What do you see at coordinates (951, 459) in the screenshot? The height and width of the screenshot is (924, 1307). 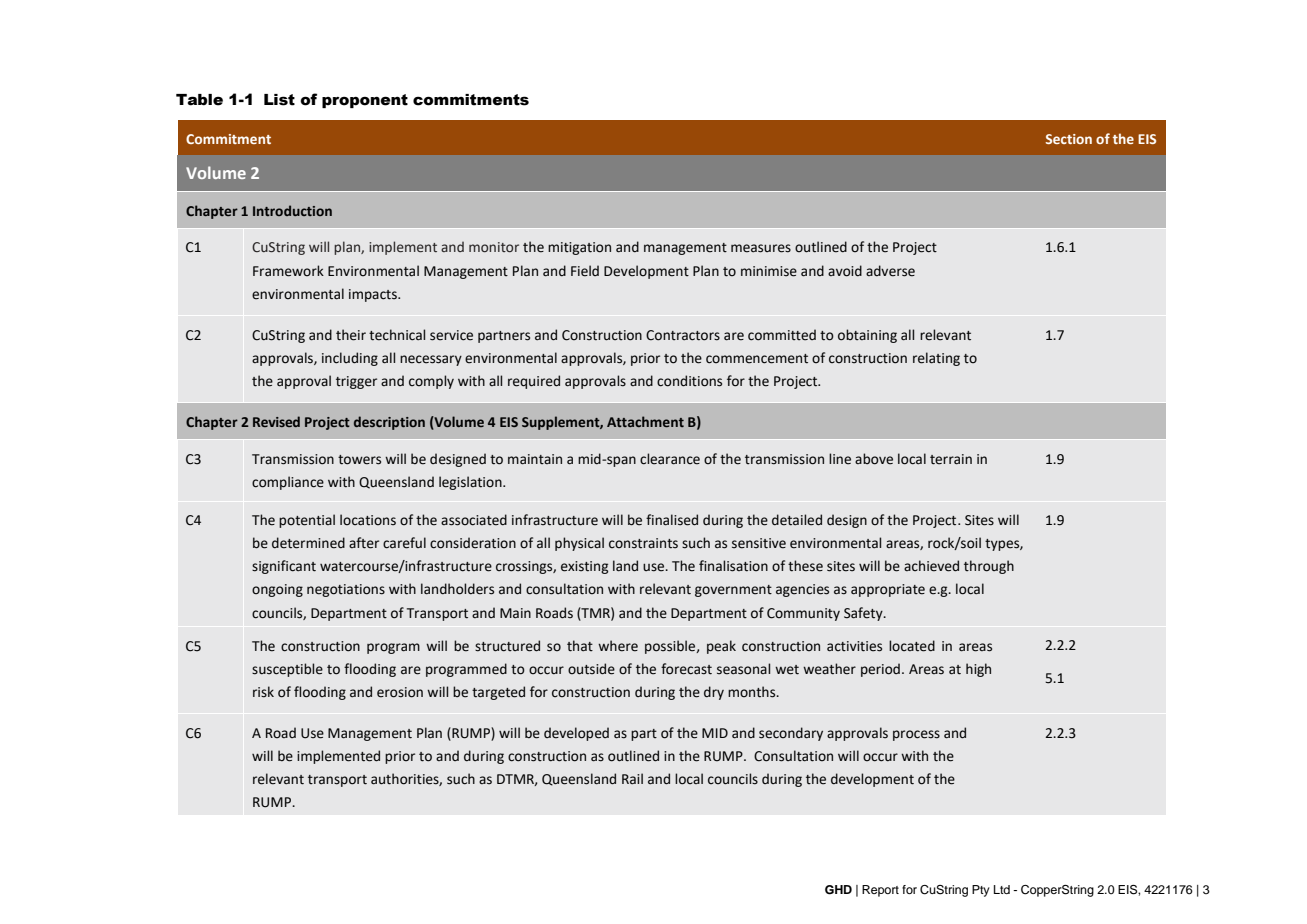 I see `terrain` at bounding box center [951, 459].
